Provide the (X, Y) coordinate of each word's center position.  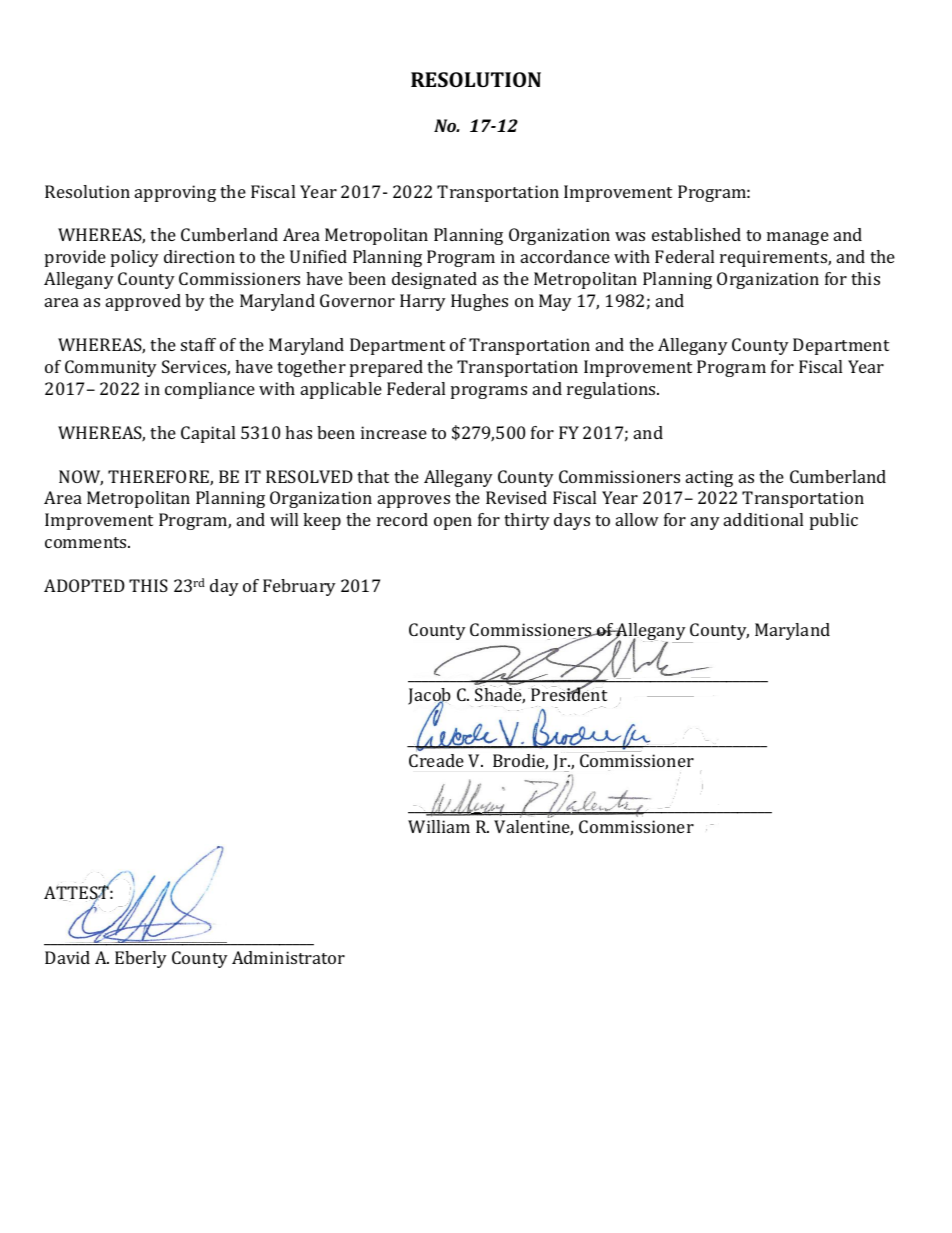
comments (87, 542)
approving (175, 193)
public (834, 521)
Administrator (288, 957)
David (67, 957)
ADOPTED (84, 585)
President (569, 693)
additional (763, 519)
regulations (613, 390)
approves (414, 501)
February (299, 587)
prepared (386, 368)
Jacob (429, 698)
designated (434, 280)
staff (198, 344)
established (696, 234)
